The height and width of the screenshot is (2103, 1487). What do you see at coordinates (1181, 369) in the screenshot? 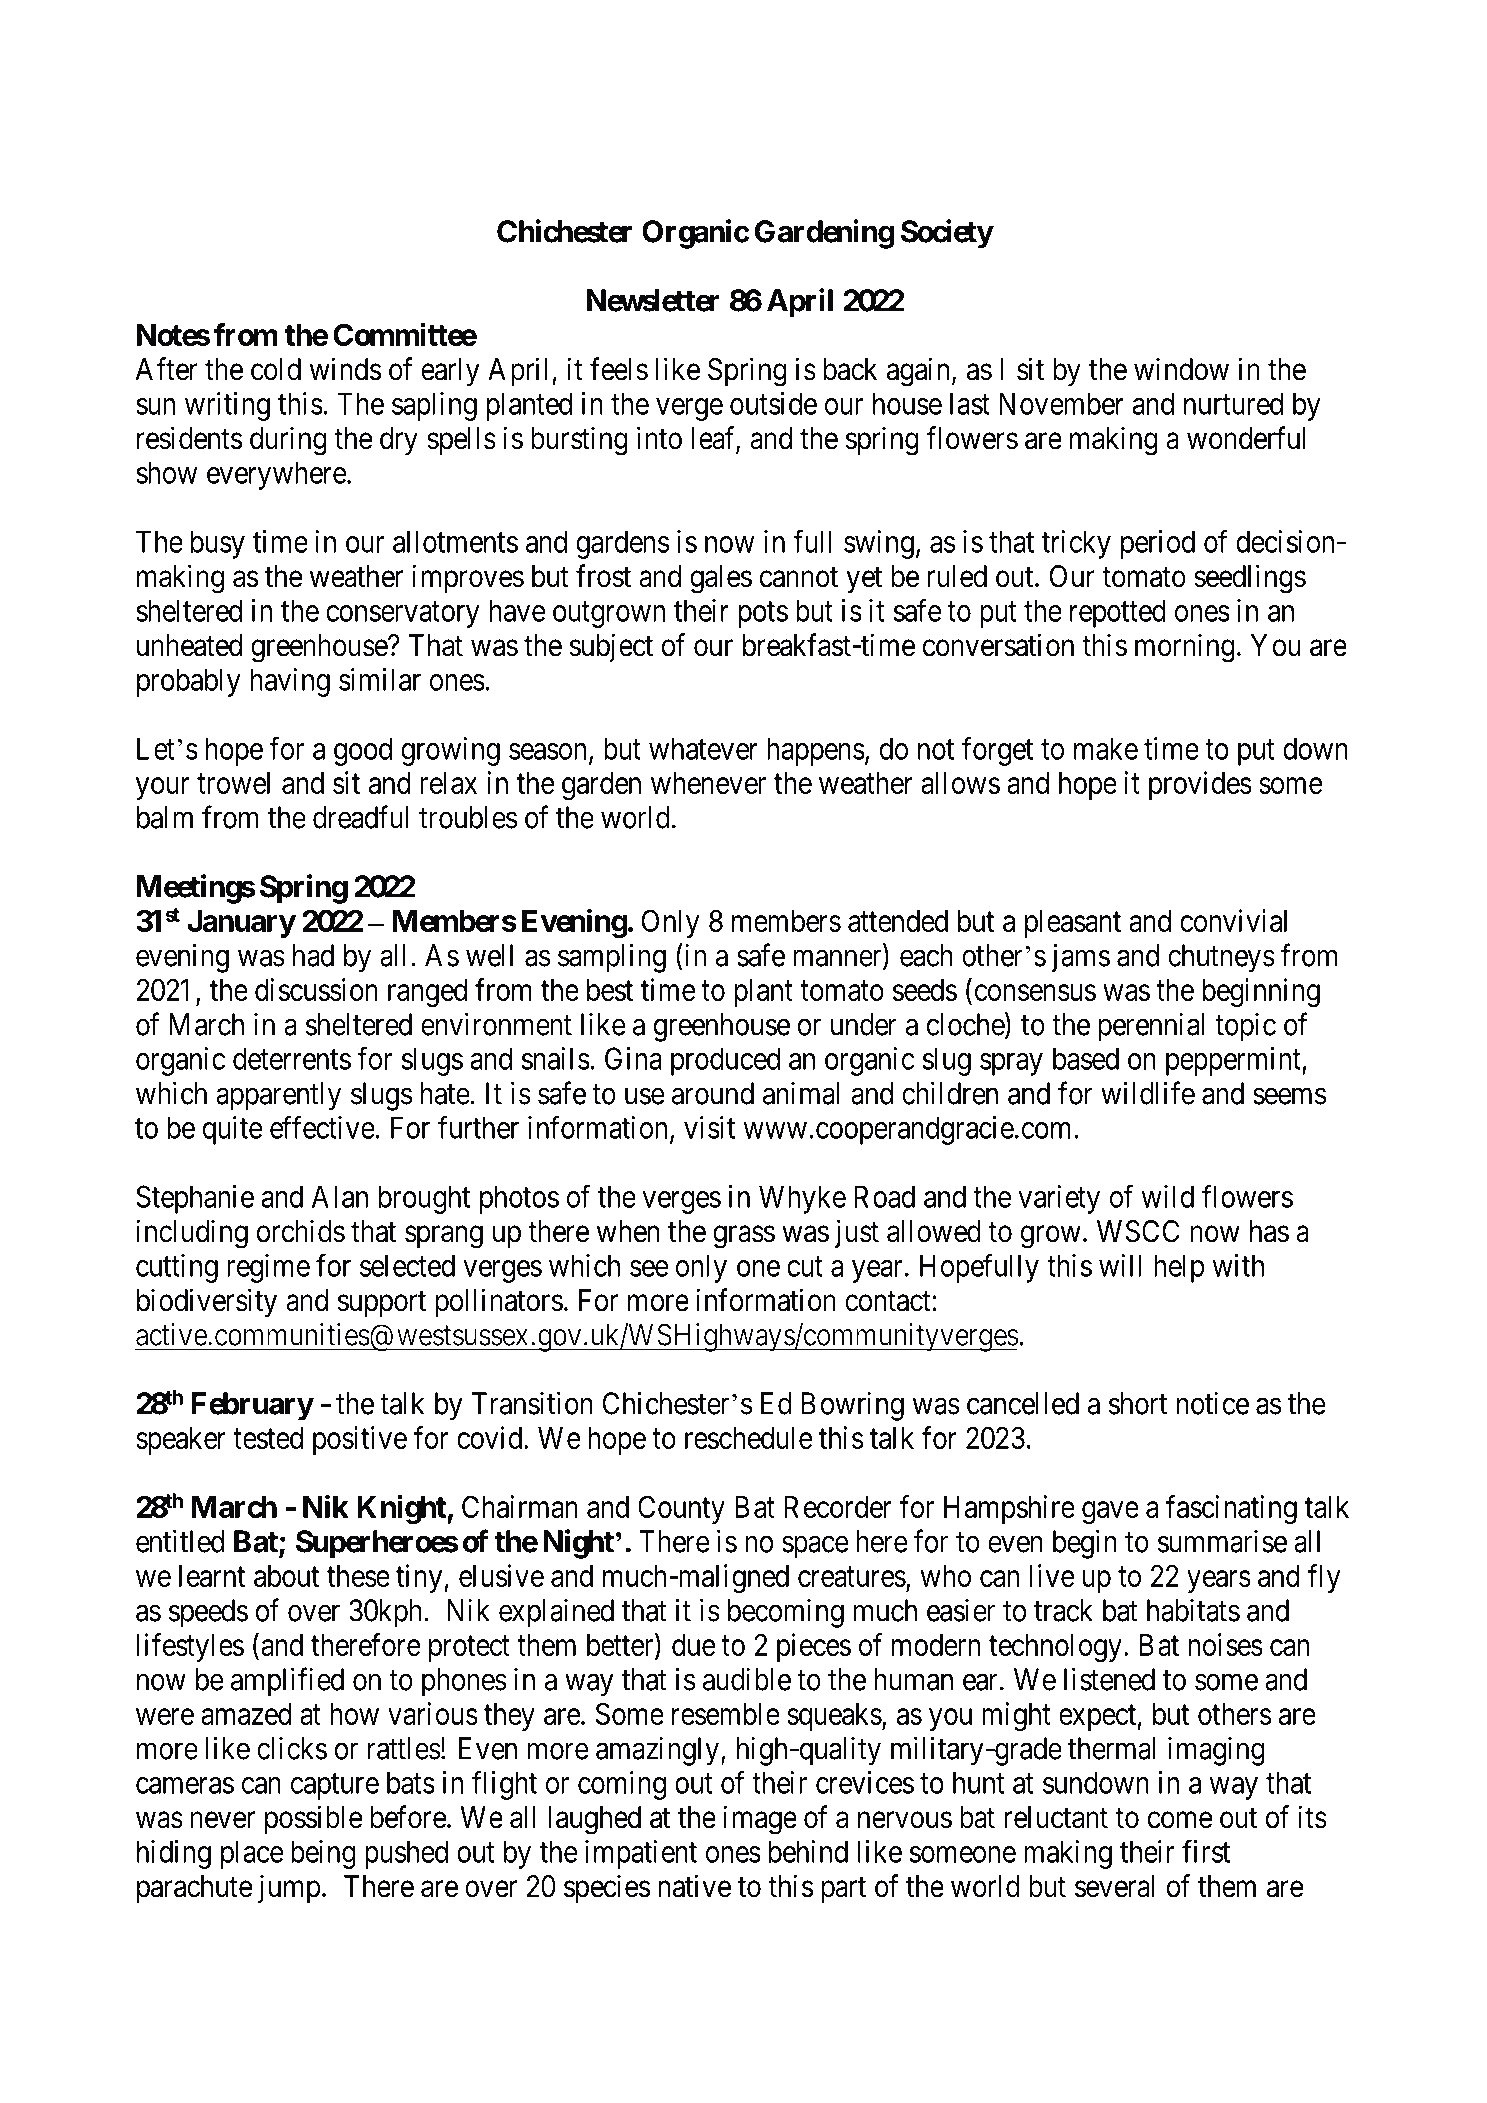
I see `window` at bounding box center [1181, 369].
